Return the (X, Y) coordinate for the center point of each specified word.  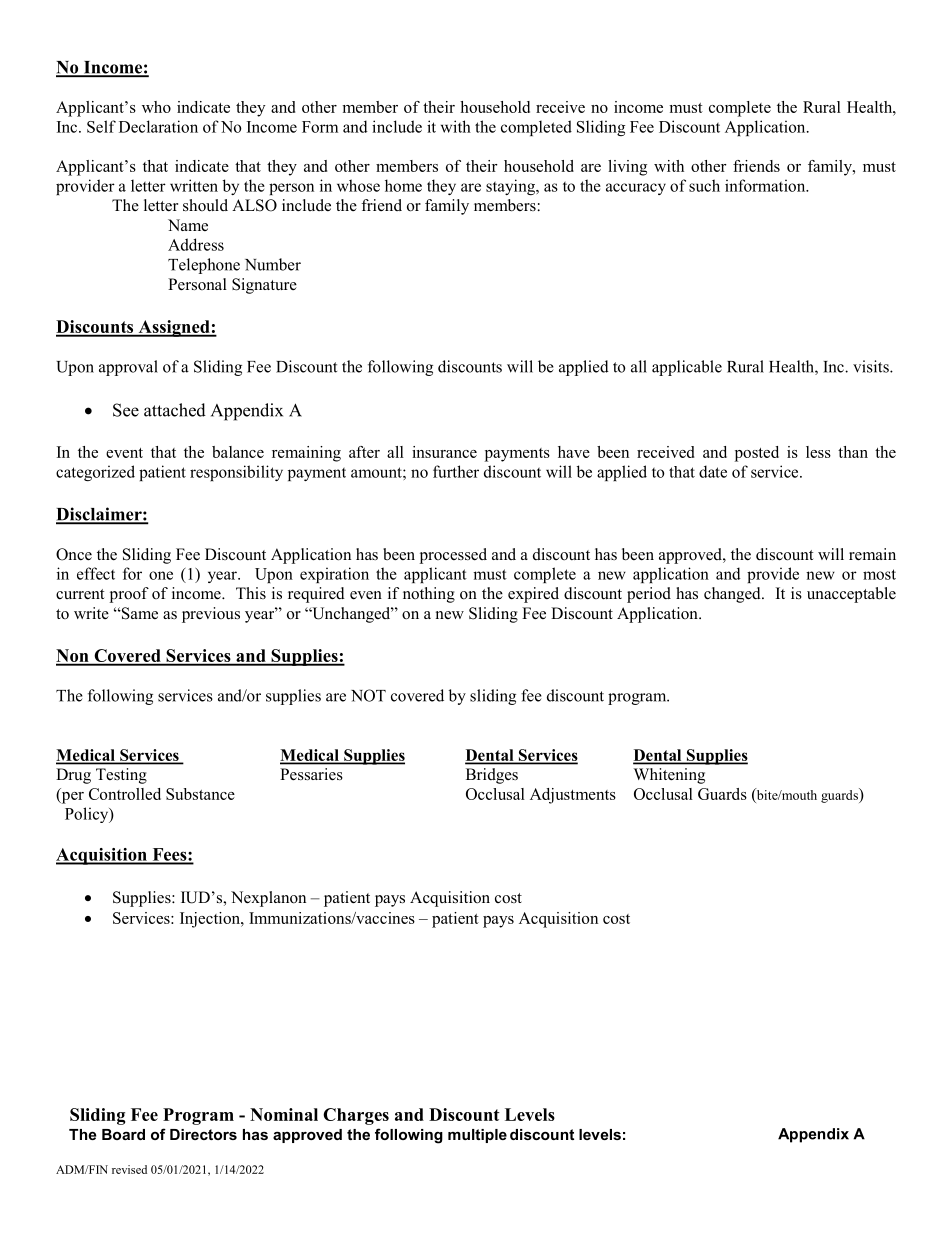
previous (211, 615)
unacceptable (851, 595)
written (194, 185)
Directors (203, 1134)
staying (511, 187)
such (704, 185)
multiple (477, 1136)
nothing (429, 595)
